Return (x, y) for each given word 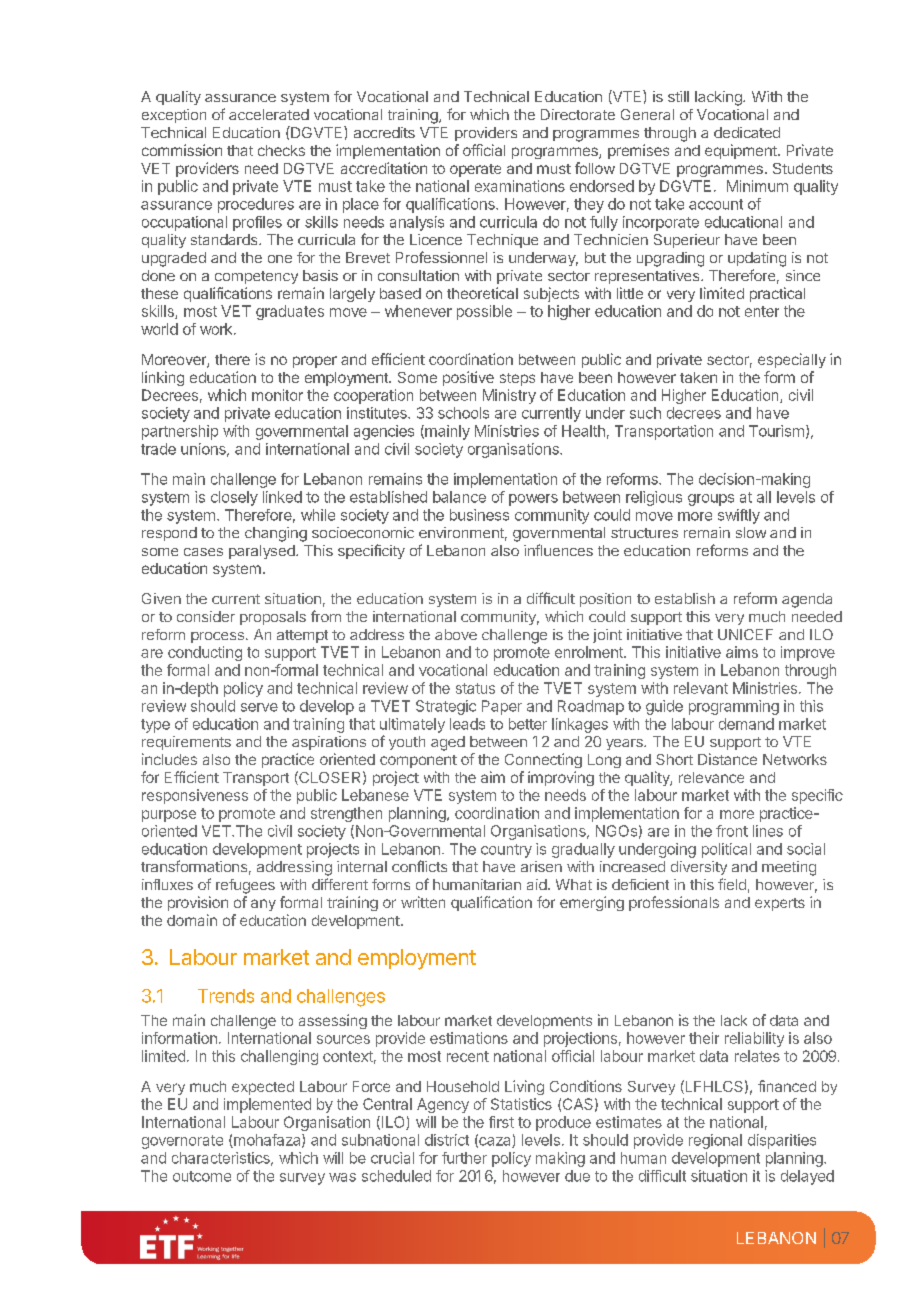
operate (475, 170)
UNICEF (745, 634)
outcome (202, 1176)
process (217, 637)
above (456, 634)
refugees (245, 886)
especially (792, 360)
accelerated (269, 114)
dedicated (747, 132)
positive (468, 378)
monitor (277, 395)
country (506, 851)
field (732, 884)
